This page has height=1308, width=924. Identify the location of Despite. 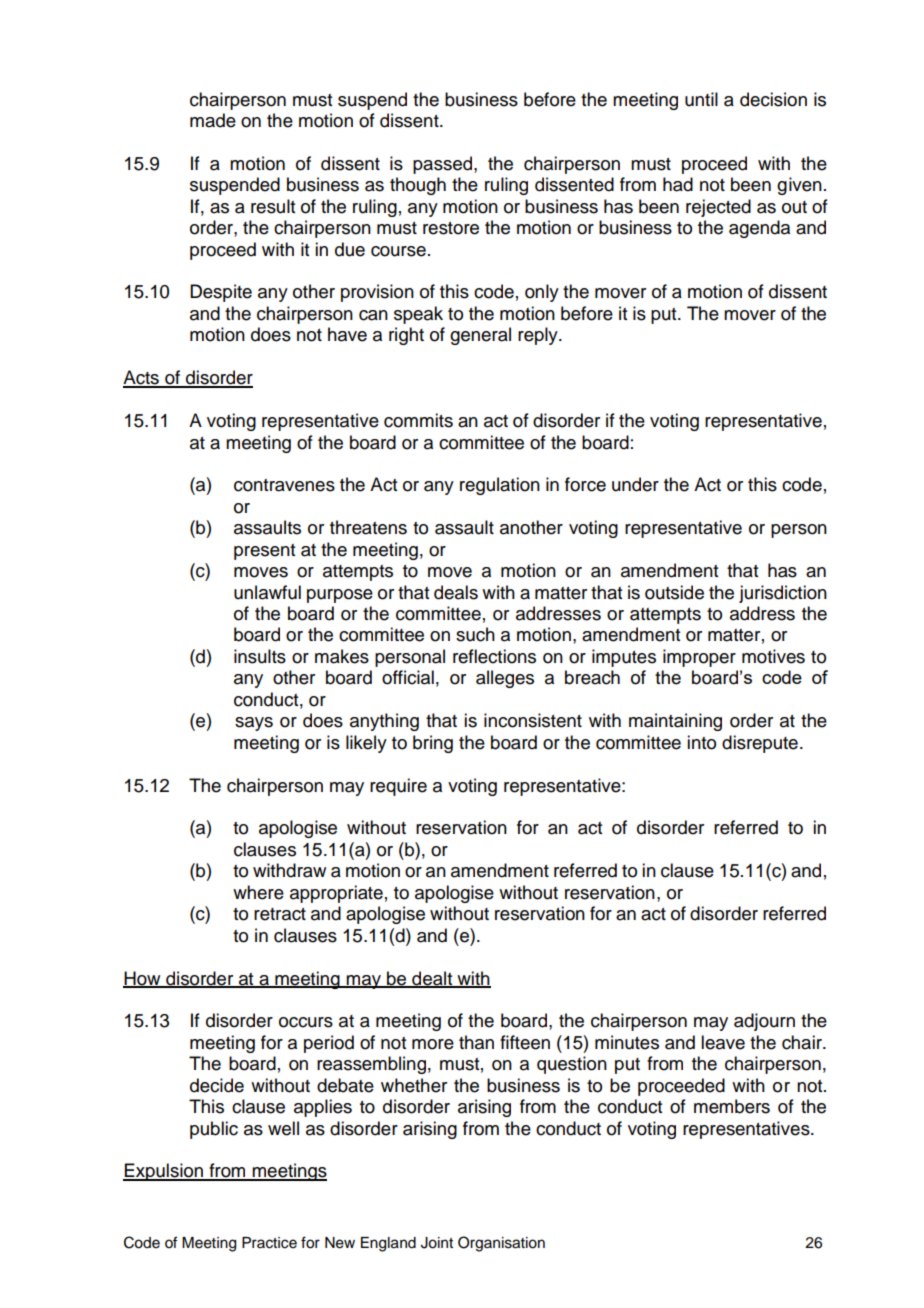
(221, 293).
